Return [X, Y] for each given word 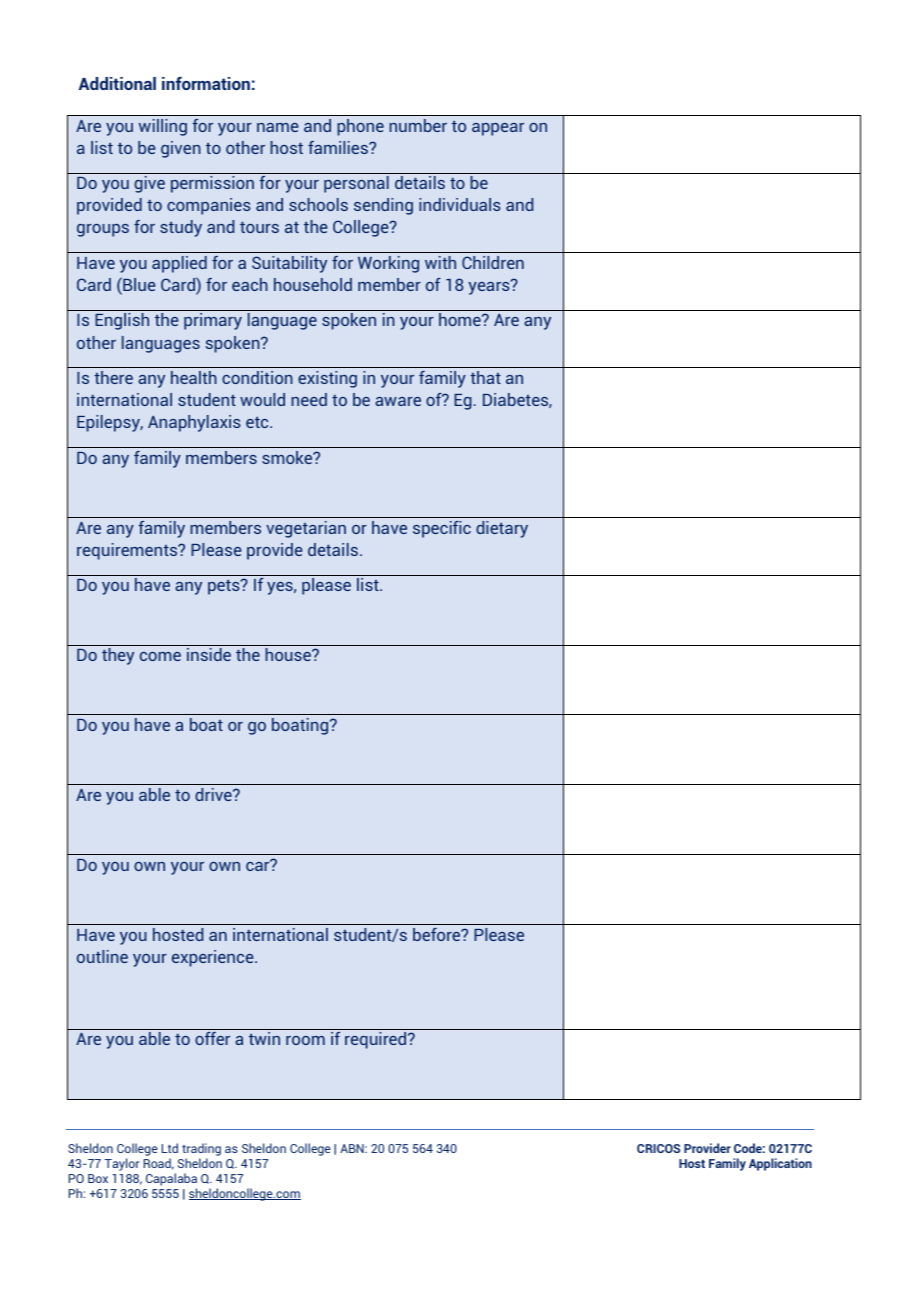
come [160, 656]
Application [780, 1164]
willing [163, 127]
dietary [502, 529]
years [490, 287]
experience [214, 958]
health [194, 377]
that [485, 377]
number [418, 125]
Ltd [170, 1148]
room [305, 1040]
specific [442, 529]
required [377, 1040]
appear [498, 129]
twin [264, 1038]
